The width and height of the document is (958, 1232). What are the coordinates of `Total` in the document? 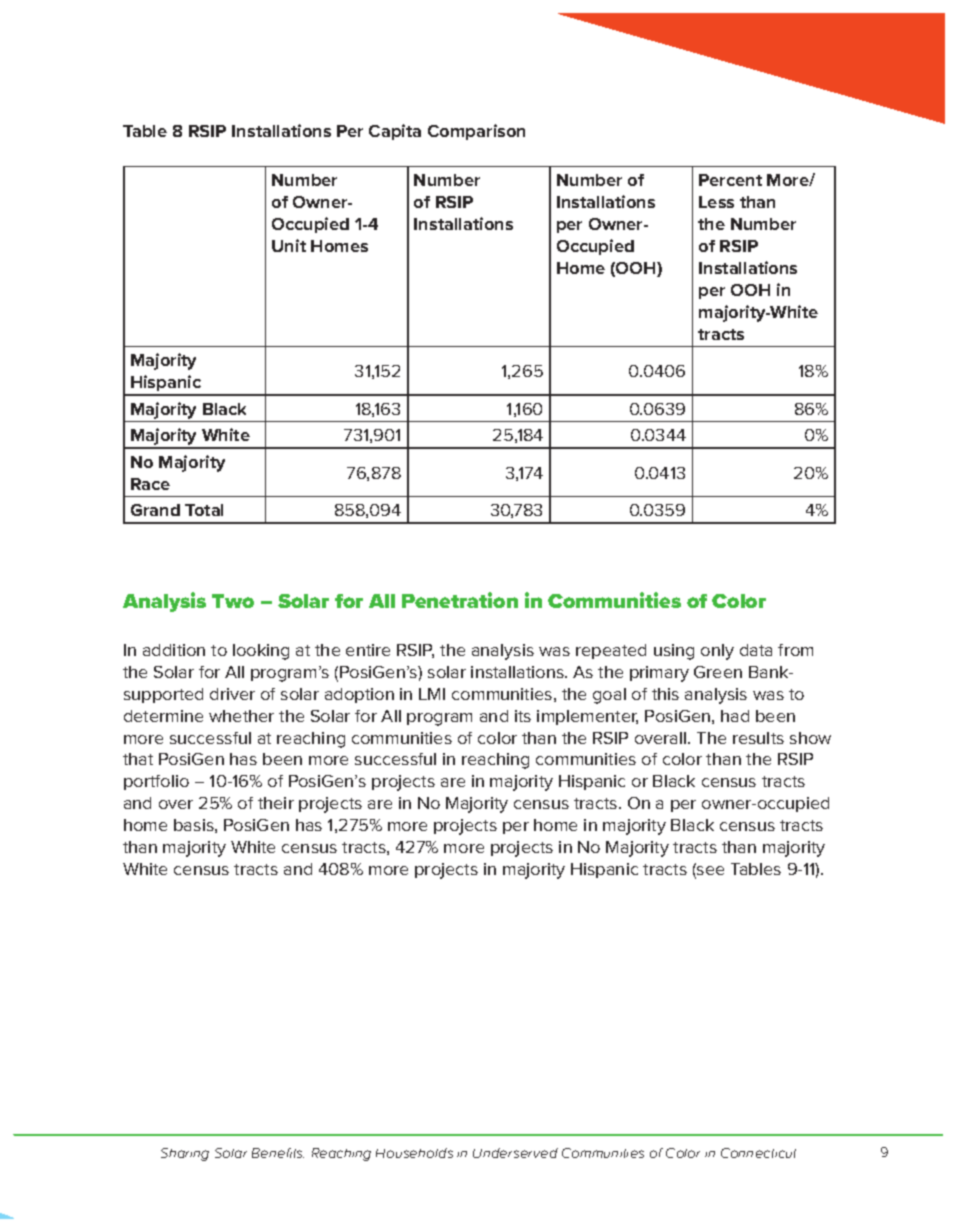 It's located at (204, 510).
